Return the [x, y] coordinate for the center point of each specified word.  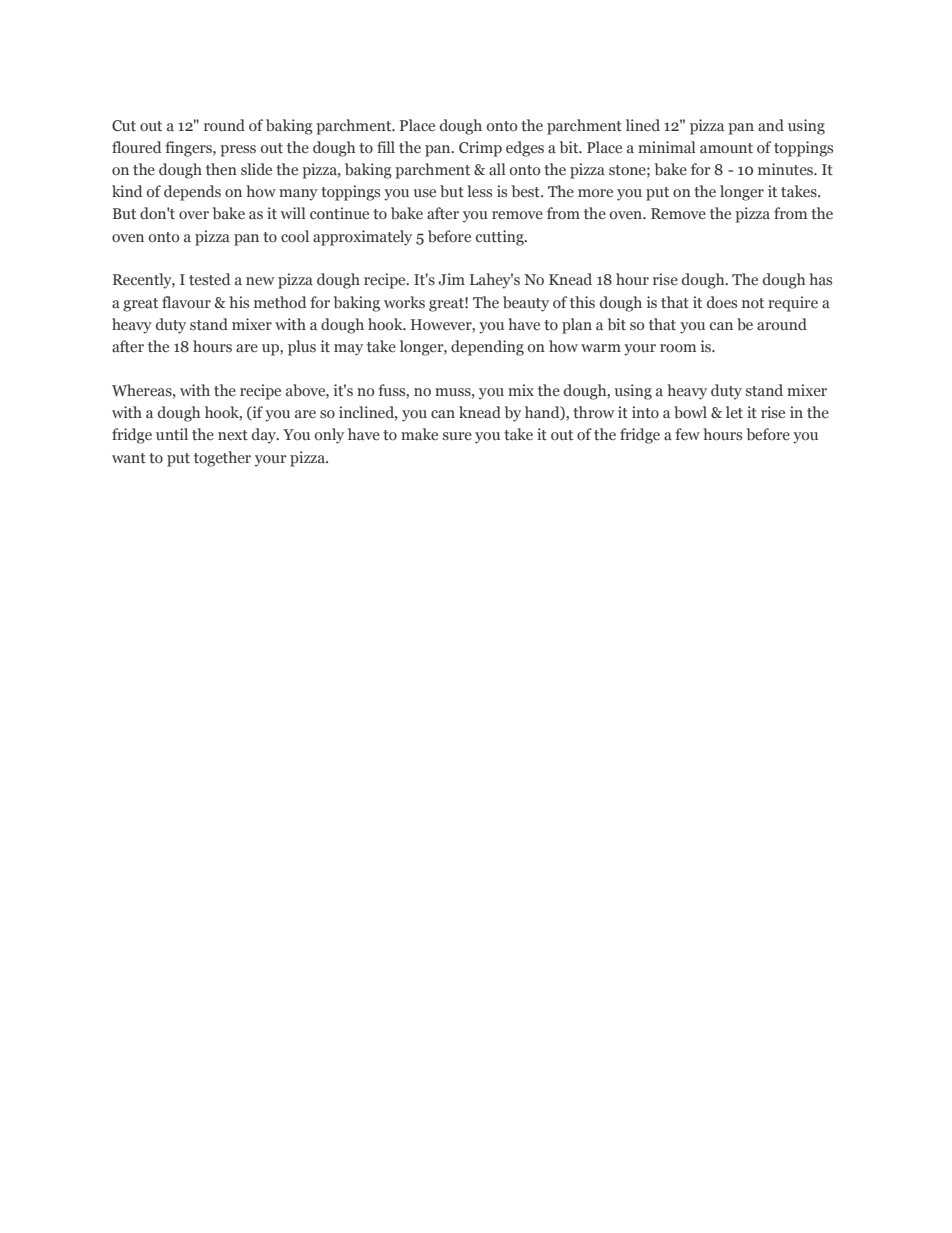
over [194, 215]
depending [487, 348]
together [222, 459]
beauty [526, 304]
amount [726, 148]
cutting [501, 238]
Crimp [480, 149]
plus [302, 348]
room [678, 348]
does [722, 302]
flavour [186, 302]
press [238, 151]
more [595, 193]
